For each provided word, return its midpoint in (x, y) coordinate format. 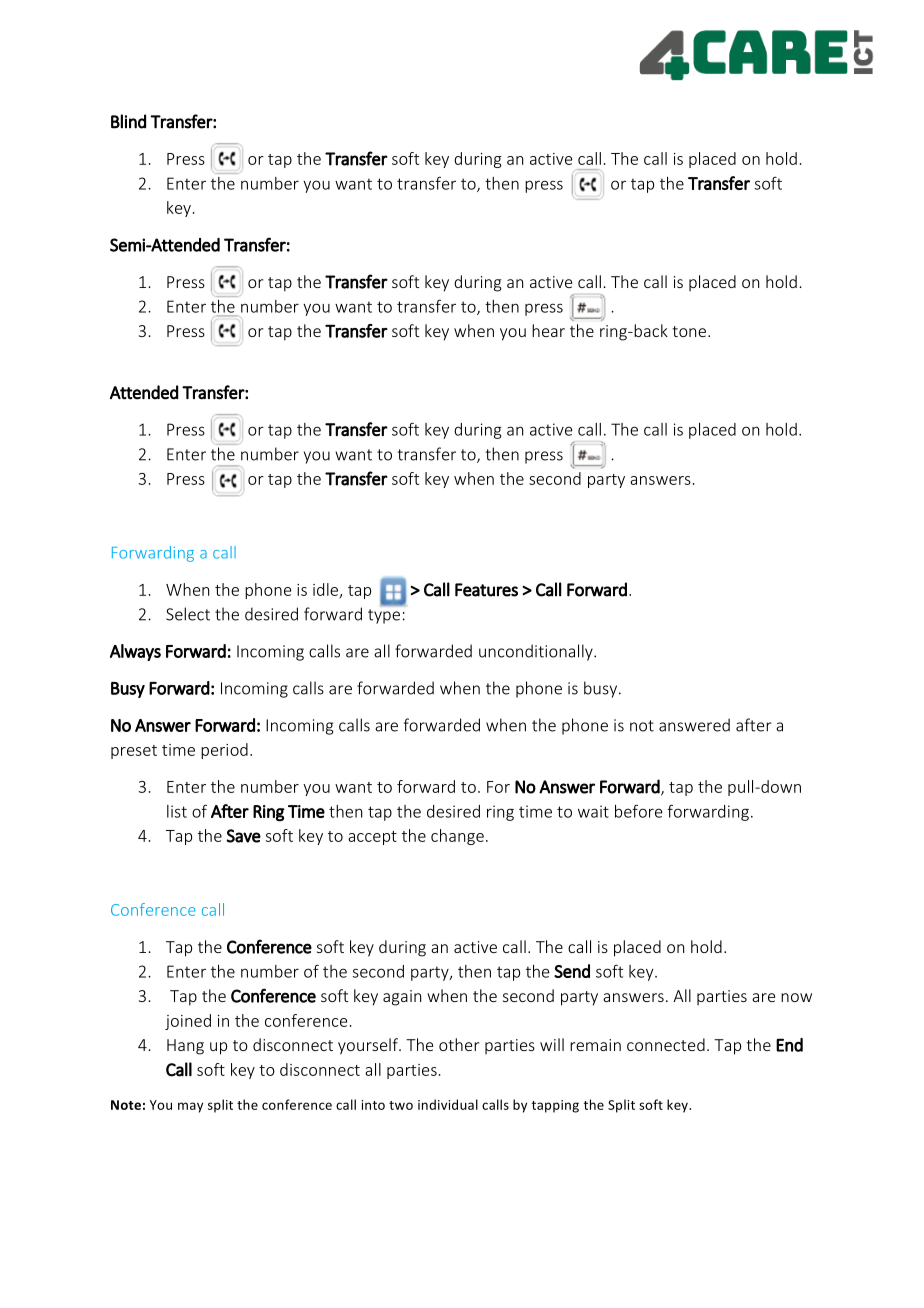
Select (188, 614)
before (639, 811)
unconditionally (537, 652)
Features (486, 590)
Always (135, 652)
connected (666, 1044)
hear (548, 330)
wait (593, 811)
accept (372, 838)
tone (689, 331)
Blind (128, 121)
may (190, 1107)
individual (448, 1104)
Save (243, 836)
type (384, 616)
